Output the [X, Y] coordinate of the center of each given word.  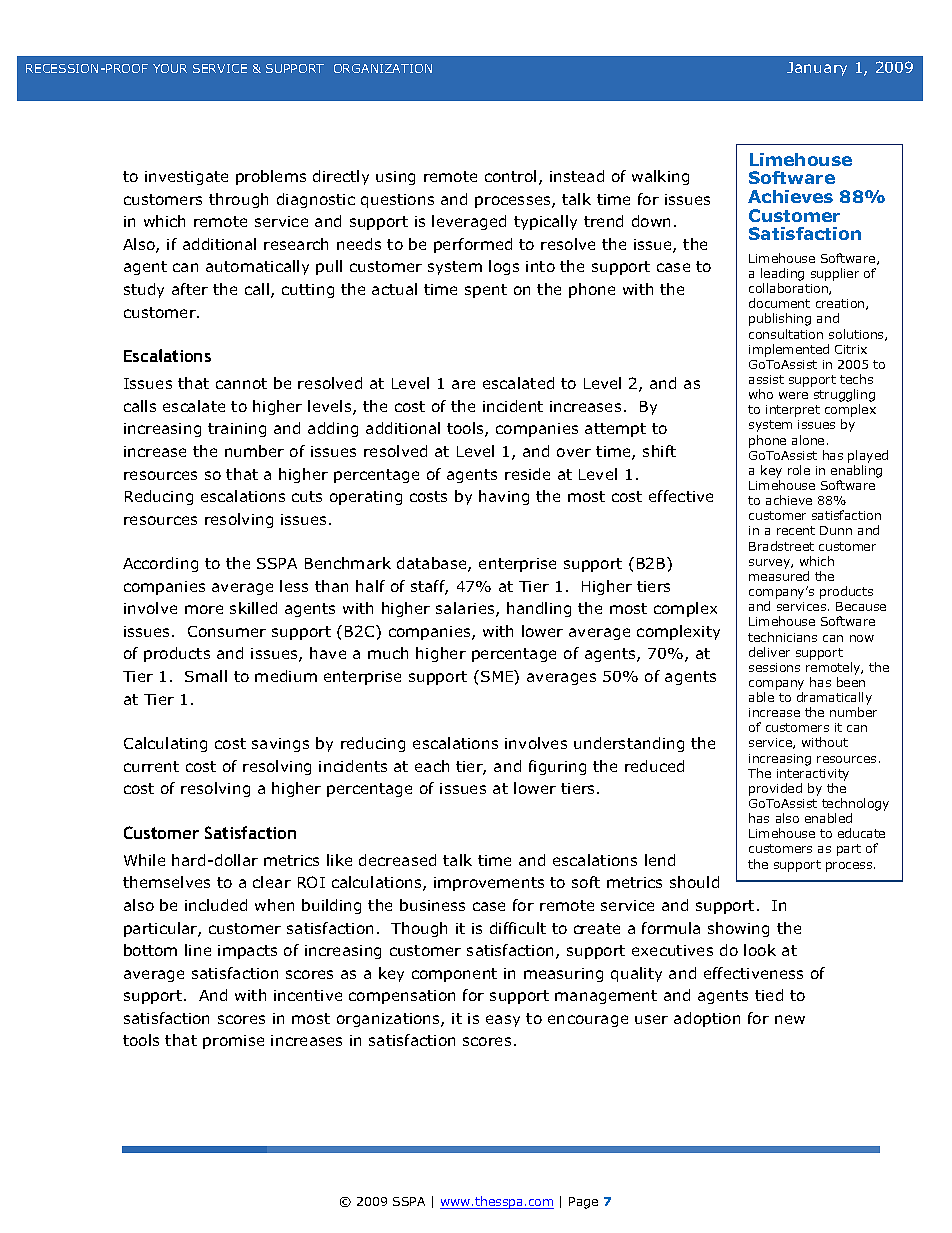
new [790, 1019]
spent [486, 291]
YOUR [170, 68]
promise [233, 1042]
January [817, 69]
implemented [789, 350]
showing [738, 929]
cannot [241, 383]
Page [583, 1203]
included [216, 905]
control [510, 176]
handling [539, 609]
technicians [782, 637]
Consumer [227, 631]
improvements [489, 884]
